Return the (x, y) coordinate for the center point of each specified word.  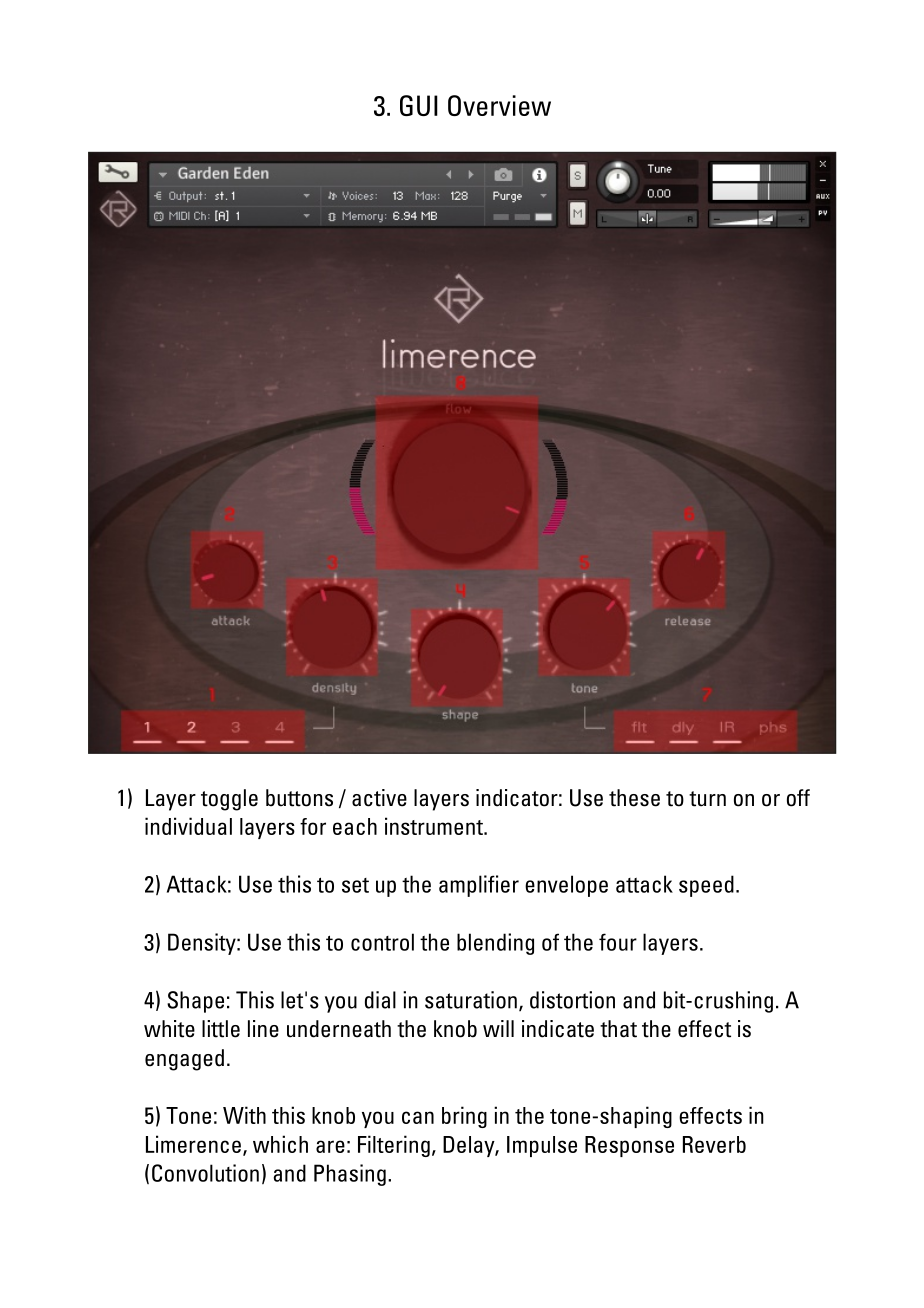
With (244, 1115)
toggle (229, 800)
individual (188, 826)
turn (707, 799)
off (798, 798)
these (634, 798)
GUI (419, 105)
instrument (435, 826)
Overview (499, 105)
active (379, 798)
